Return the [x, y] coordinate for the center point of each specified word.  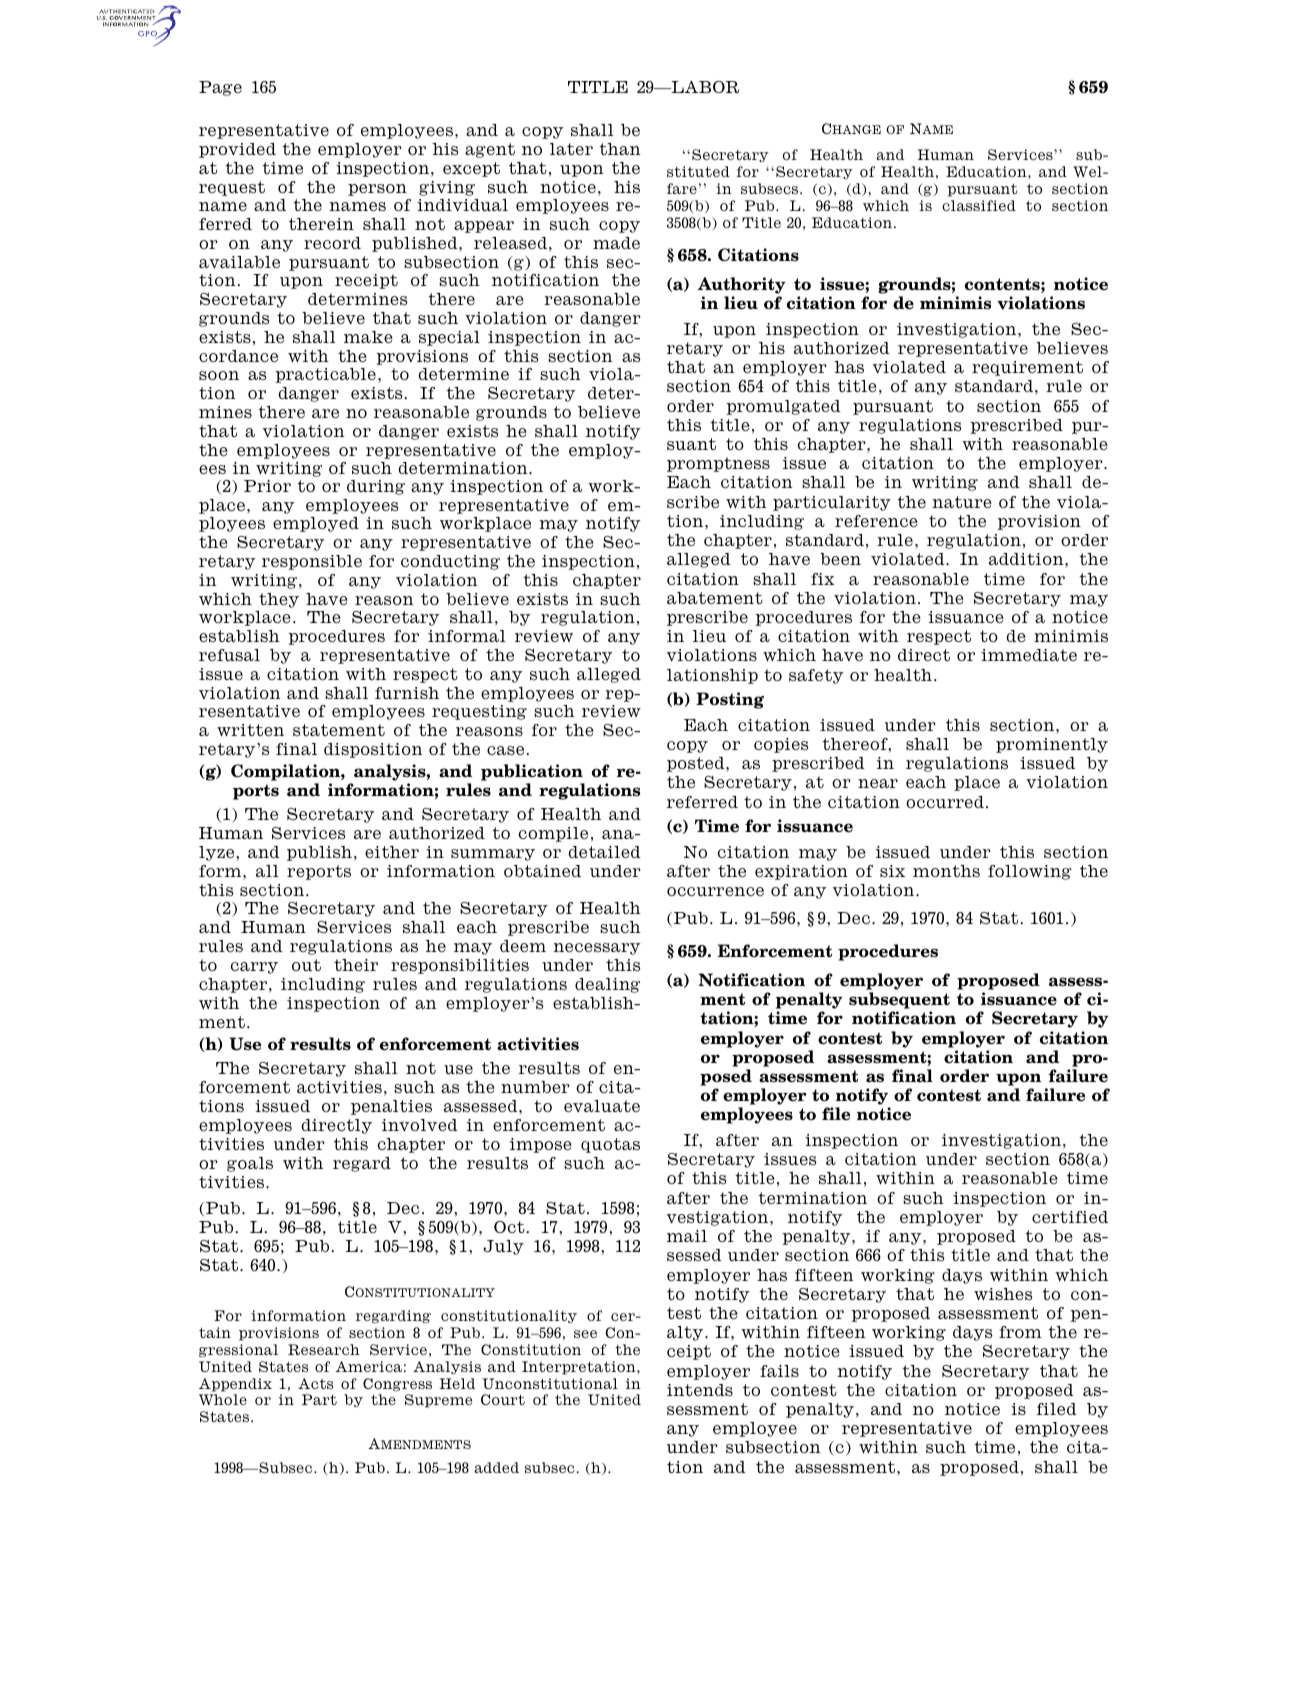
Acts [315, 1383]
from [1020, 1332]
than [620, 149]
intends [700, 1390]
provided [237, 150]
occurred [945, 802]
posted [697, 764]
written [250, 730]
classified [979, 205]
